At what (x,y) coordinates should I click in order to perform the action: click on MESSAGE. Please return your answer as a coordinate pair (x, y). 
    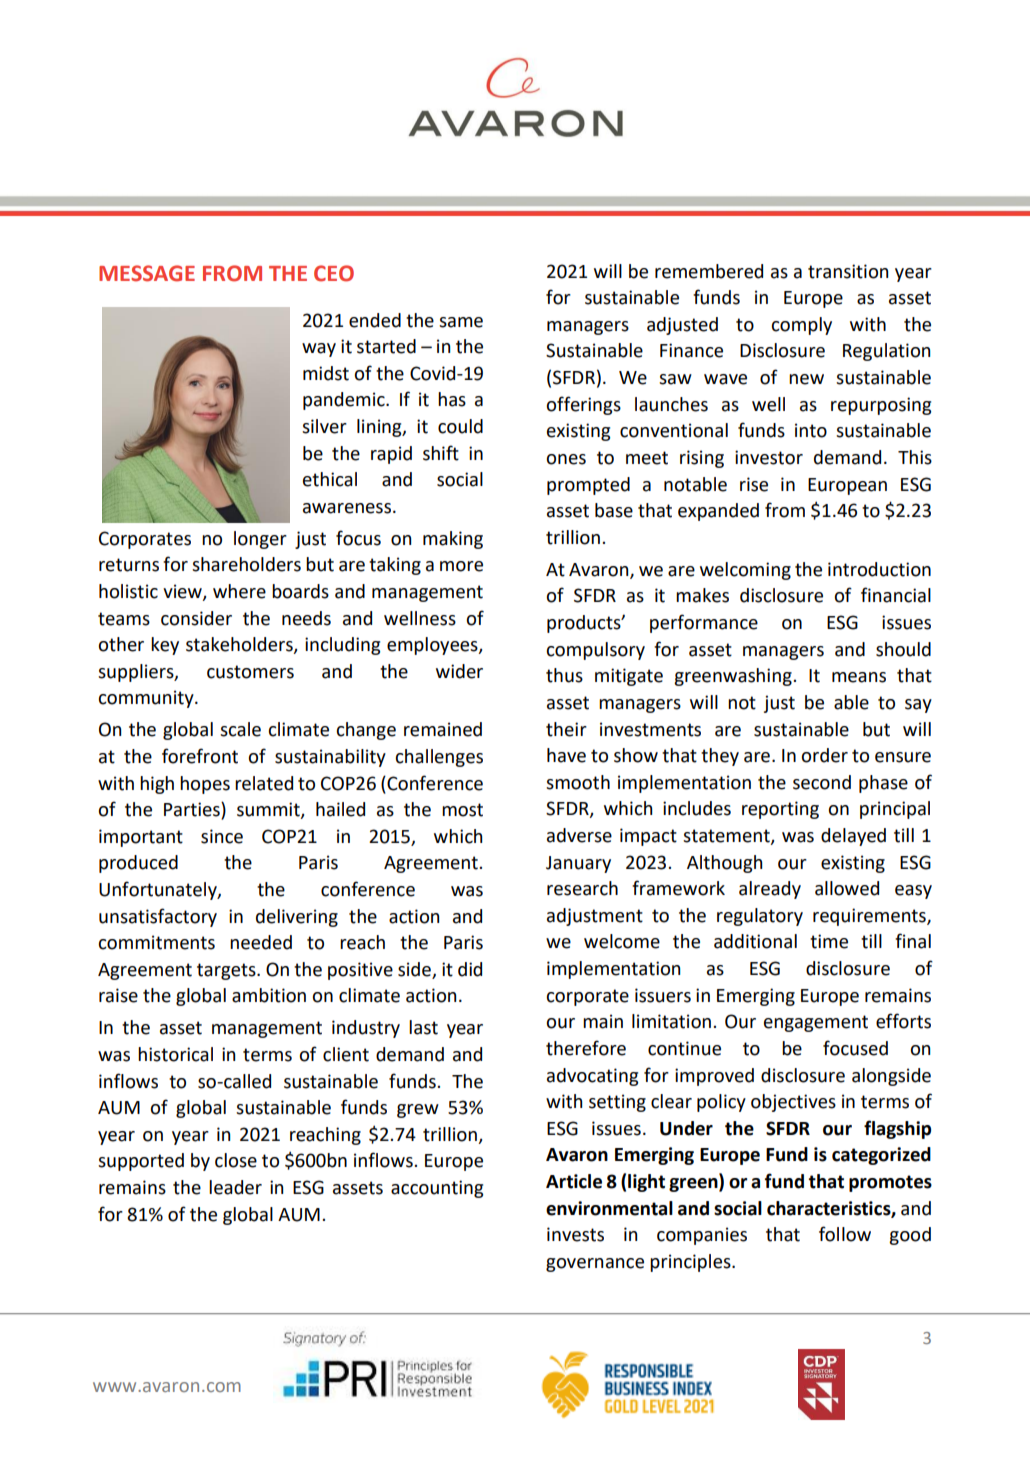
    Looking at the image, I should click on (147, 273).
